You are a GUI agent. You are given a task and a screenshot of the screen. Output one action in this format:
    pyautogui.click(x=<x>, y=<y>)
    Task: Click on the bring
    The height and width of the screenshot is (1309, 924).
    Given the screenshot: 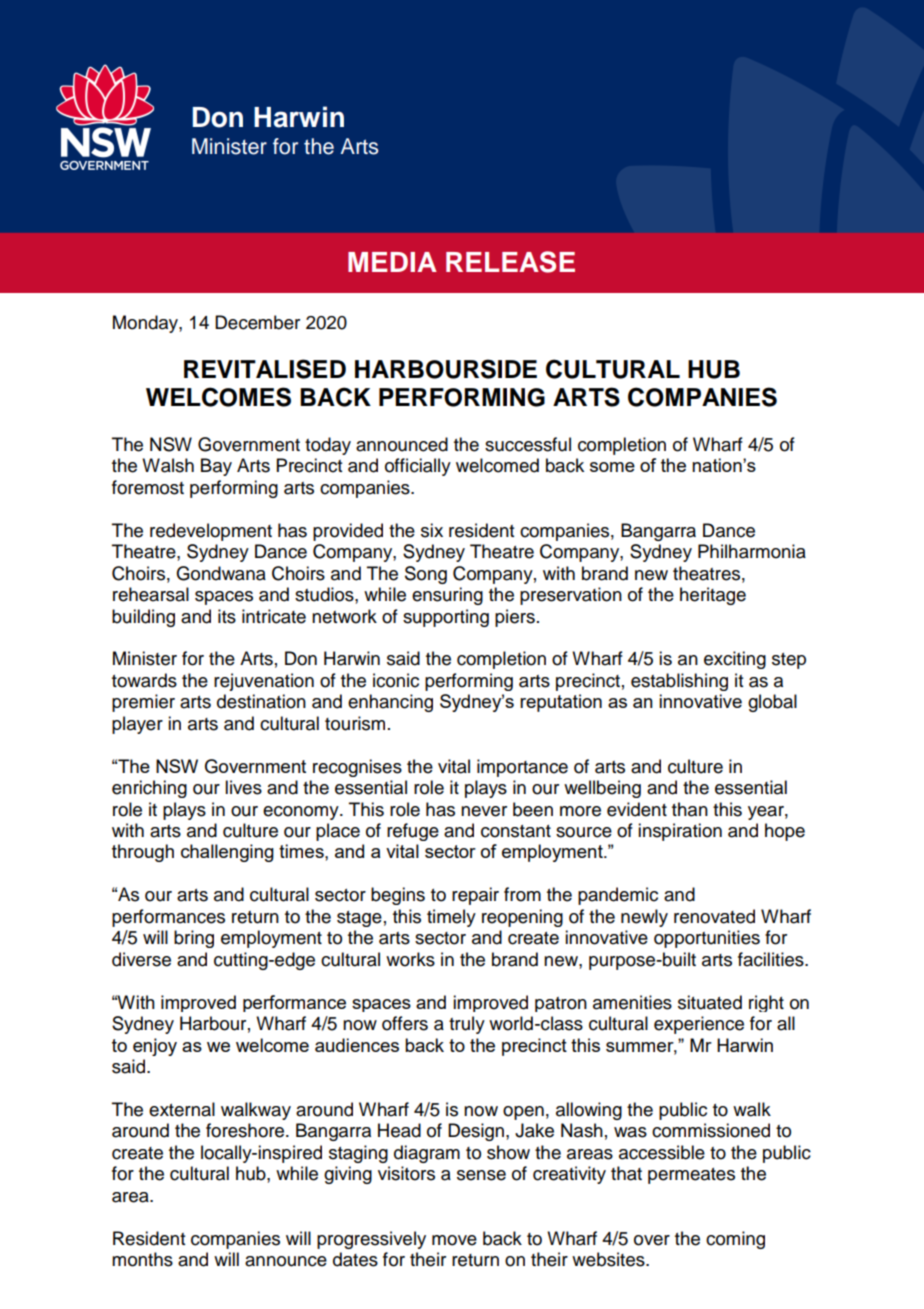 What is the action you would take?
    pyautogui.click(x=194, y=939)
